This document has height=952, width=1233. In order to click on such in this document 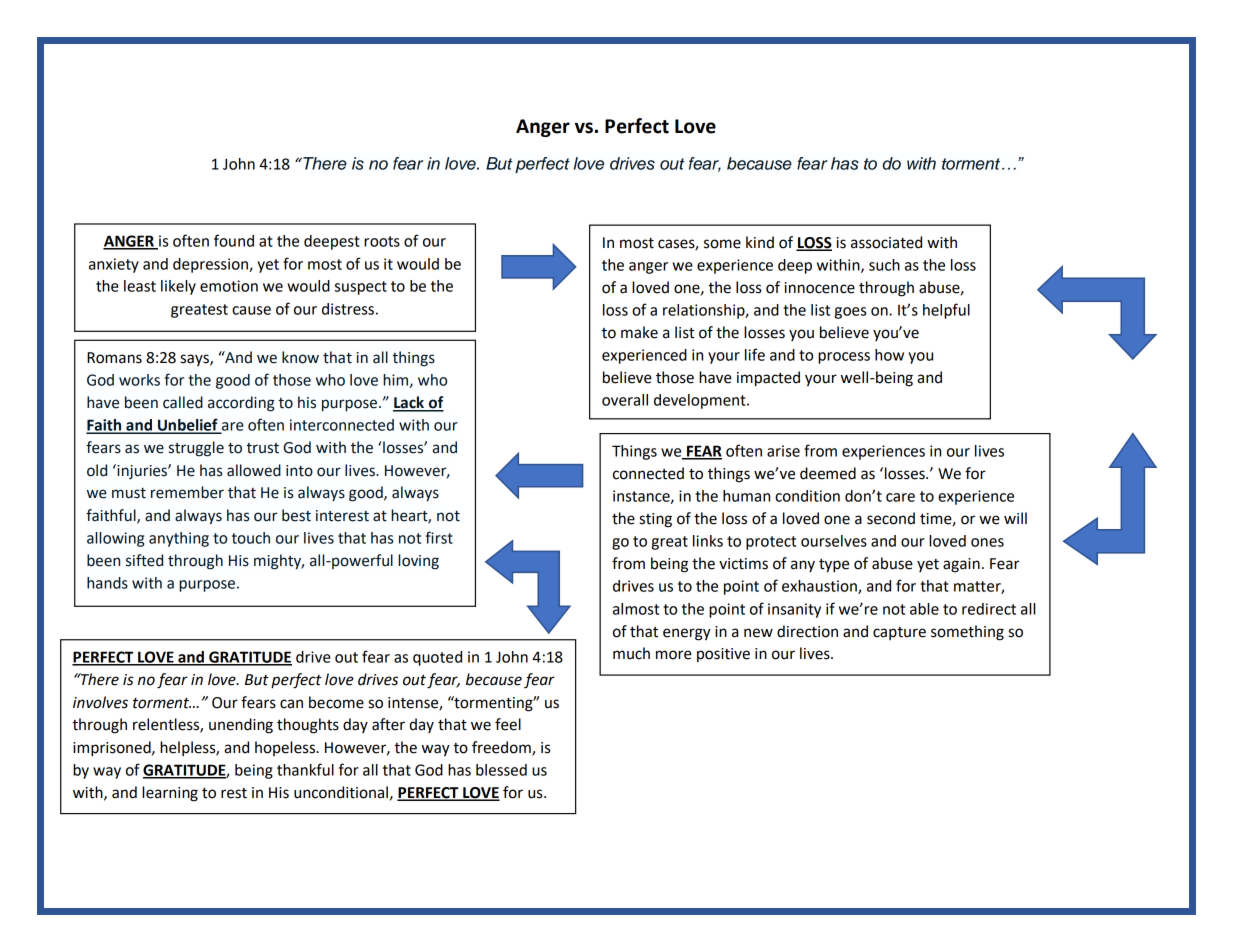, I will do `click(884, 265)`.
